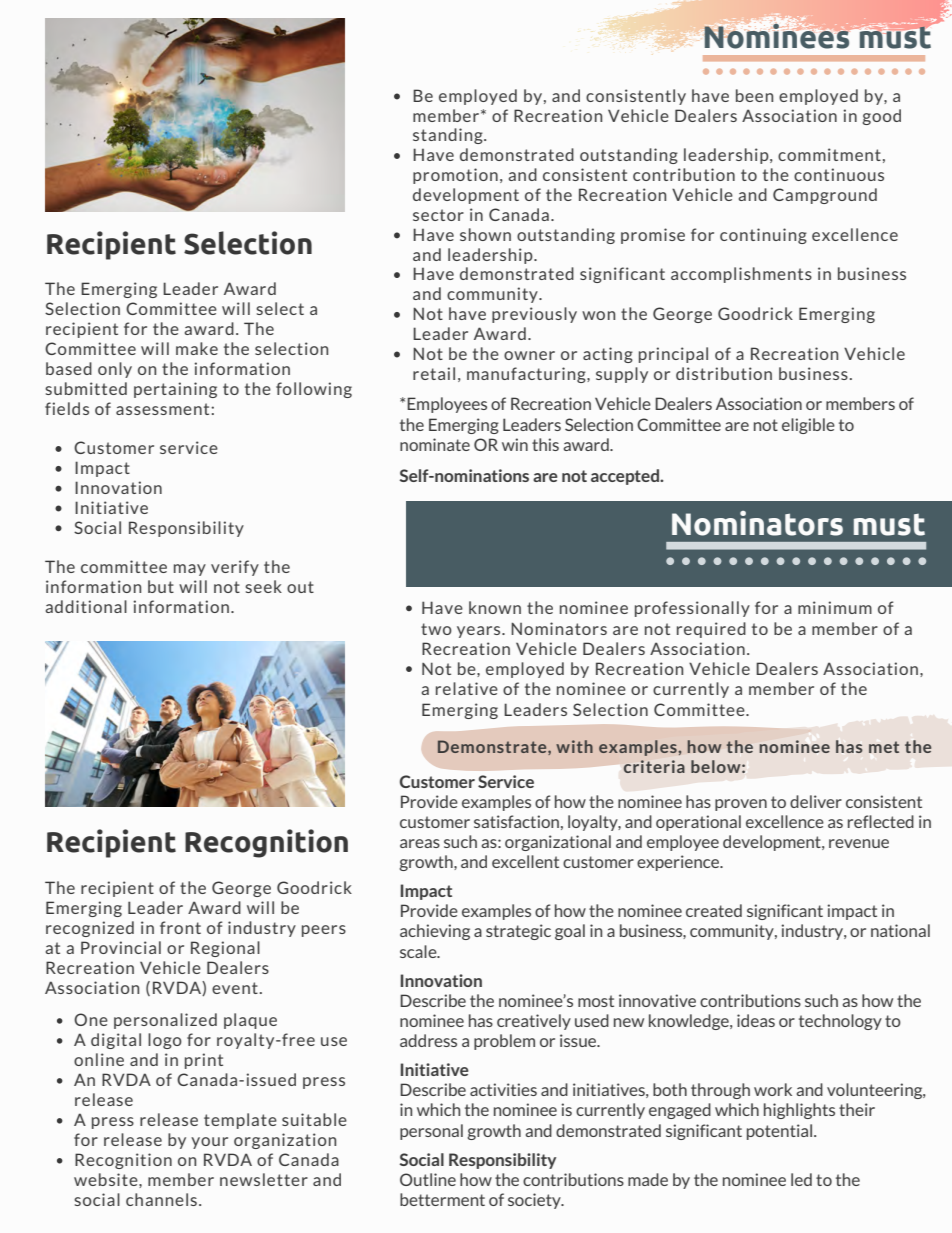 Image resolution: width=952 pixels, height=1233 pixels. Describe the element at coordinates (756, 1020) in the screenshot. I see `ideas` at that location.
